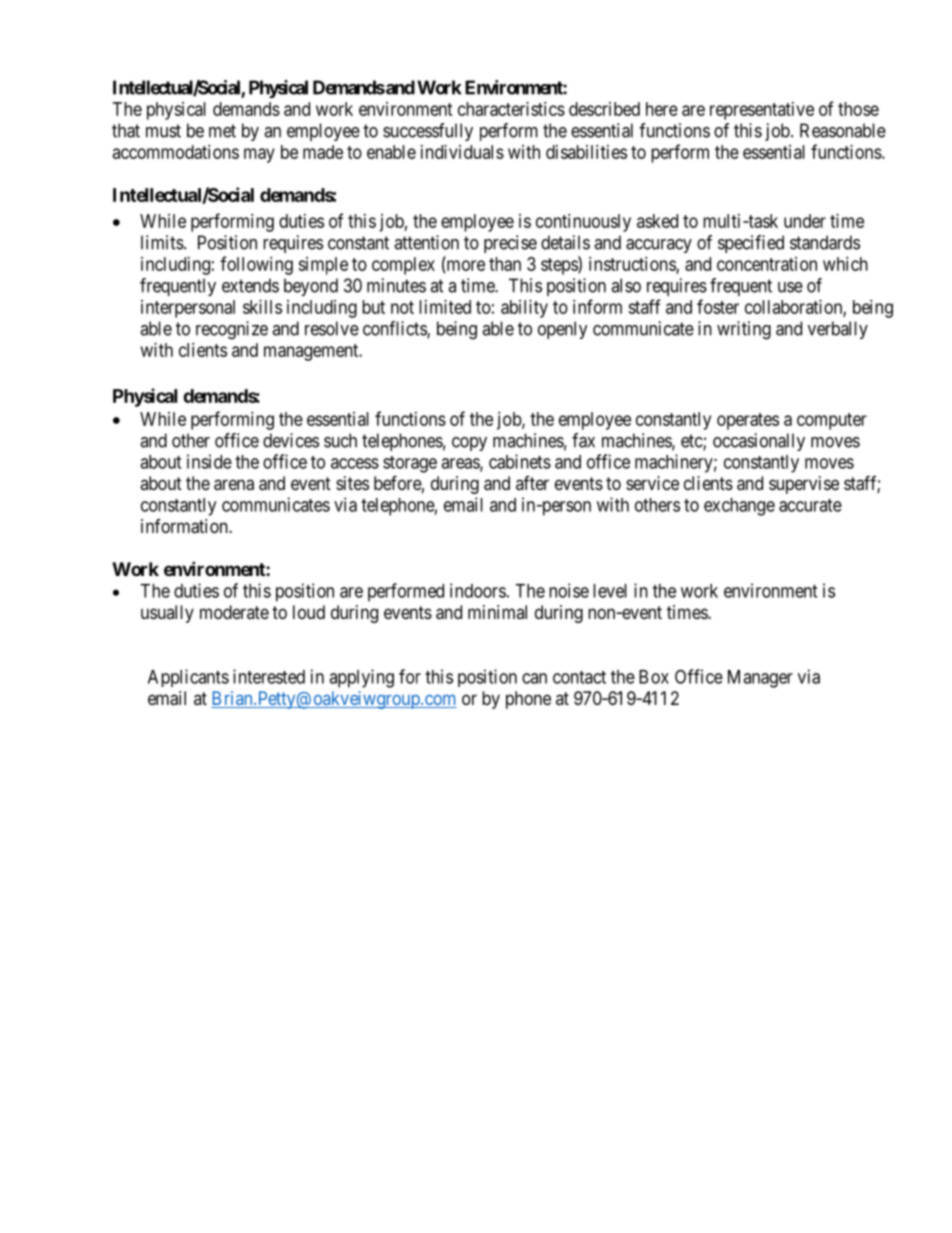 The height and width of the screenshot is (1233, 952). What do you see at coordinates (762, 111) in the screenshot?
I see `representative` at bounding box center [762, 111].
